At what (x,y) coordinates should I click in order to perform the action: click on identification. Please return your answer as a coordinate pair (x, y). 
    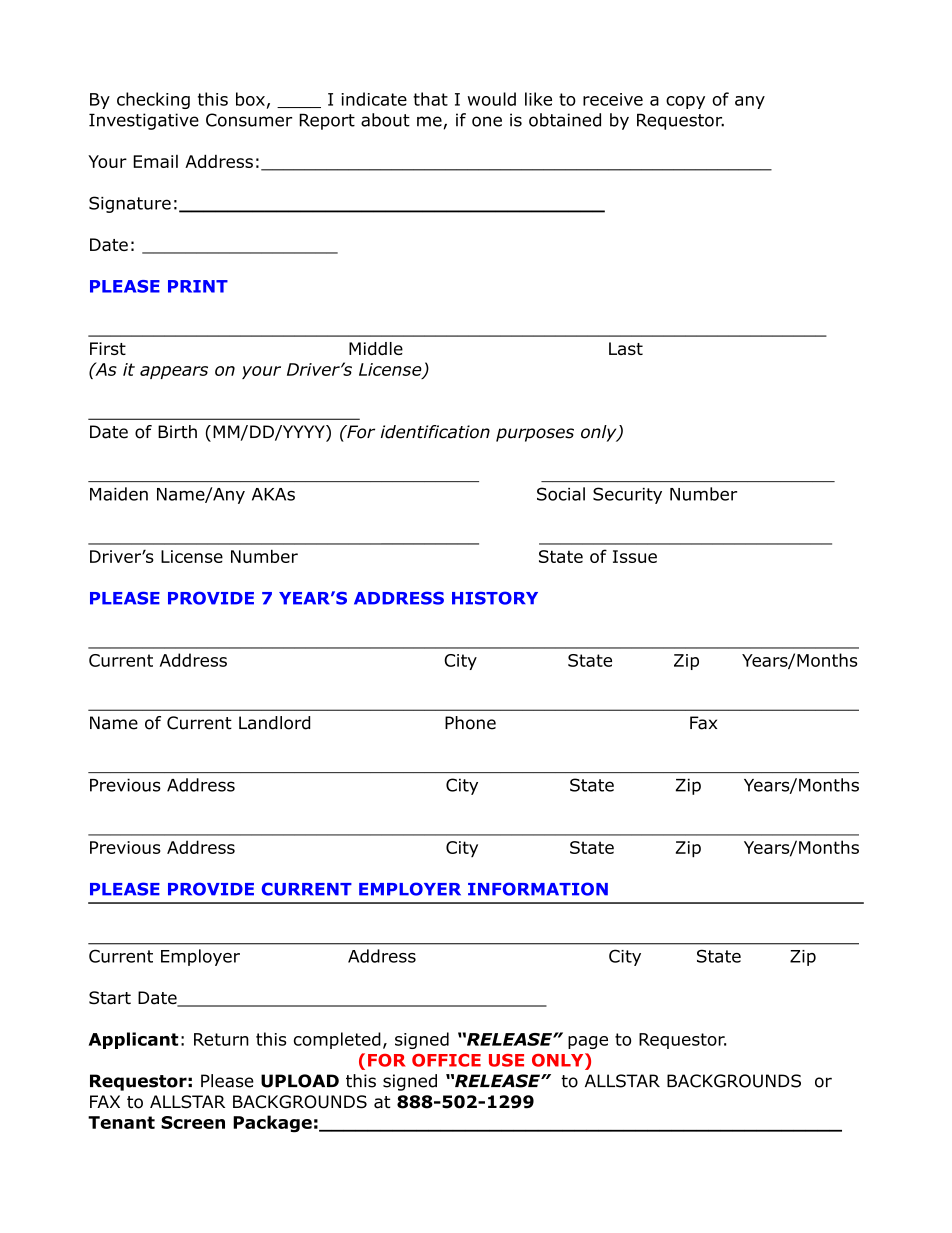
    Looking at the image, I should click on (435, 432).
